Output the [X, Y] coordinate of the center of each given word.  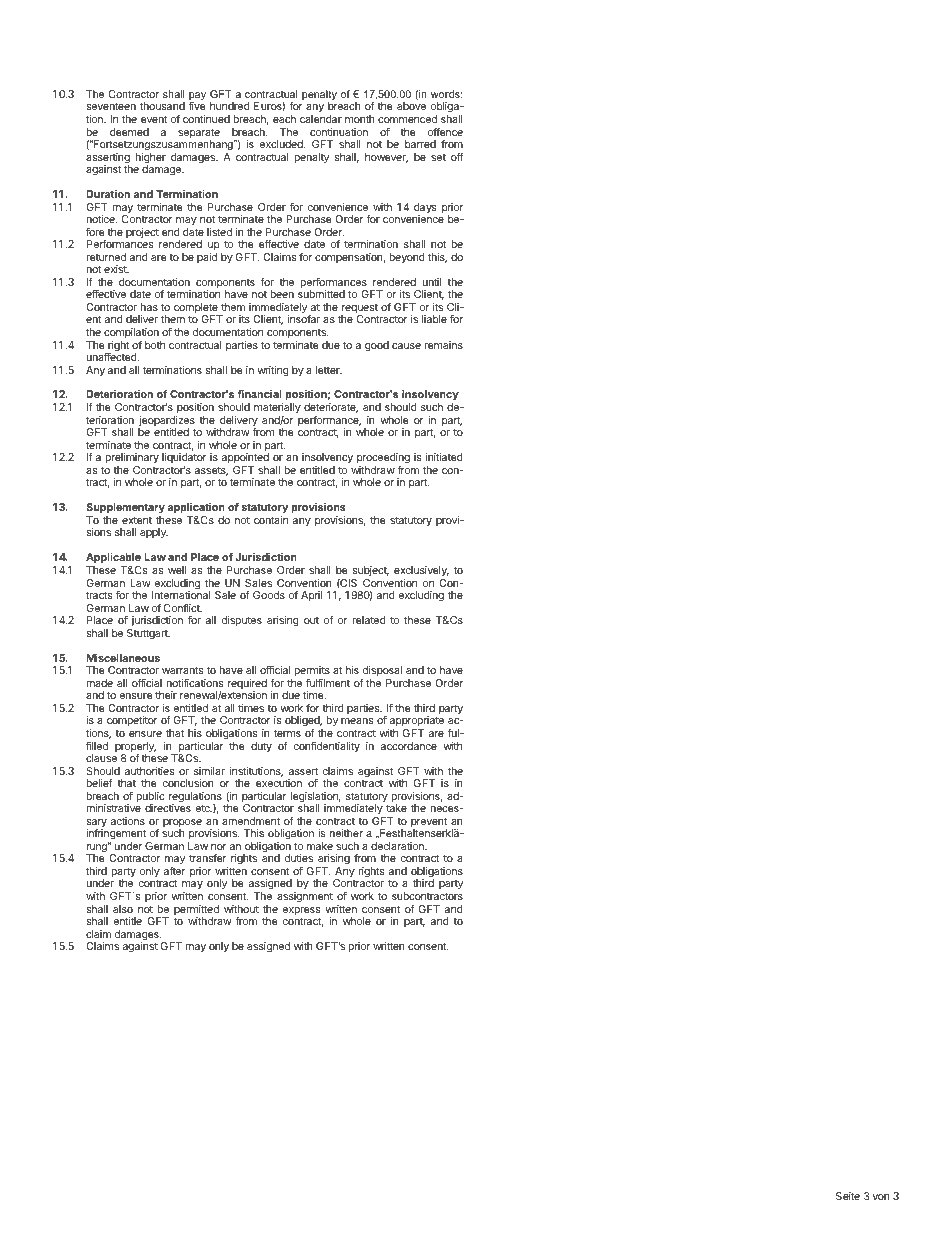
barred [420, 144]
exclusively [421, 571]
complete [197, 309]
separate [199, 134]
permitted [196, 911]
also [123, 909]
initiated [444, 457]
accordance [409, 746]
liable [434, 319]
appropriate [415, 723]
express [301, 912]
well [177, 570]
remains [444, 345]
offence [445, 132]
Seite [848, 1196]
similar [209, 771]
